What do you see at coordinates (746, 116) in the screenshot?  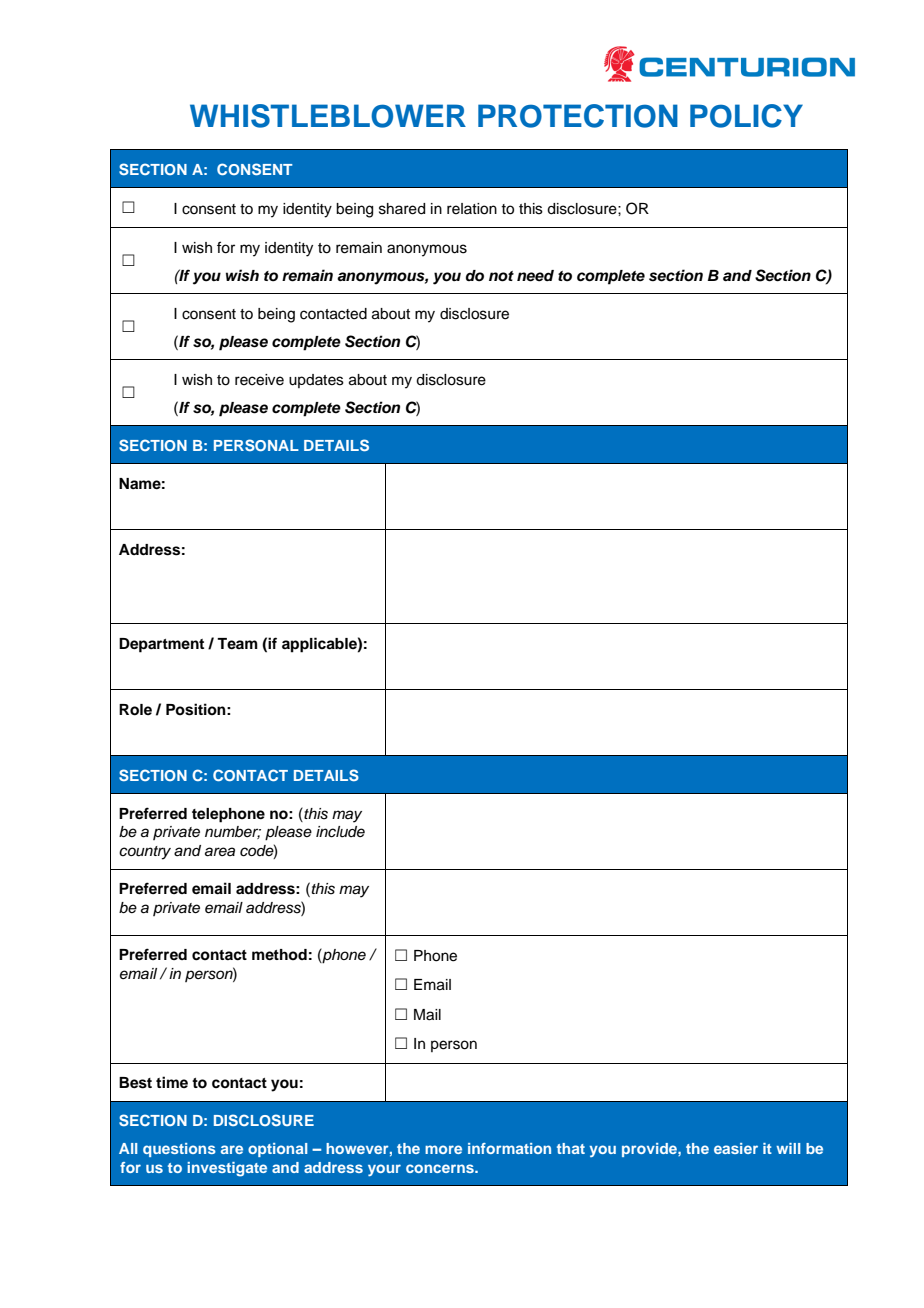 I see `POLICY` at bounding box center [746, 116].
